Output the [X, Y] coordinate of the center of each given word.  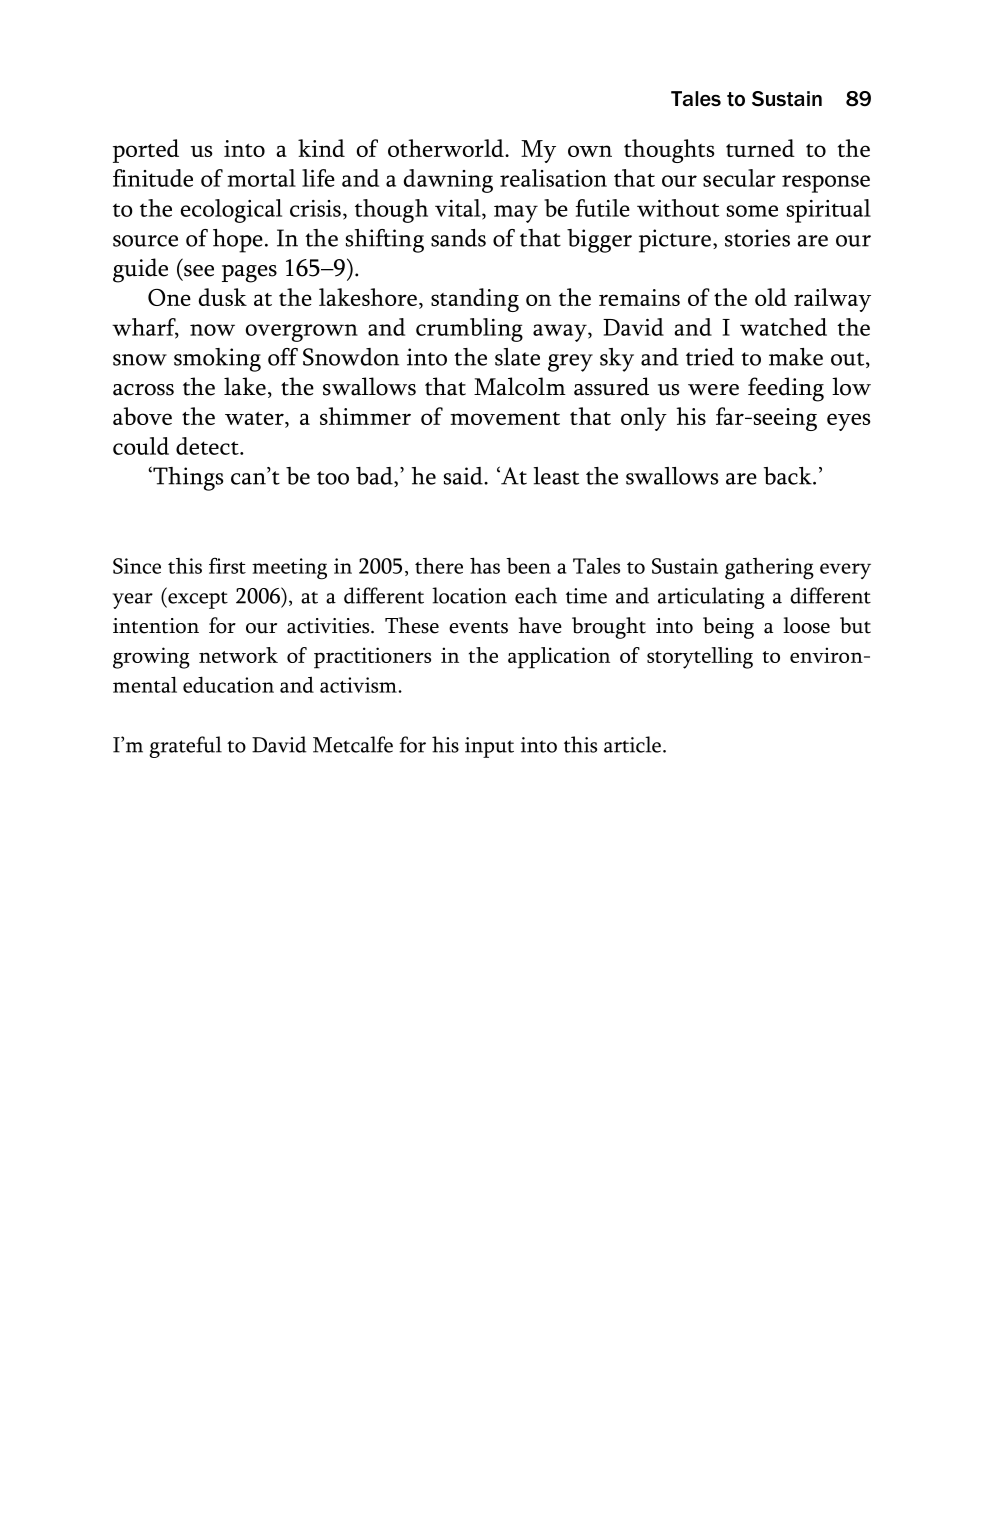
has [485, 565]
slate [517, 357]
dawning [448, 181]
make [796, 357]
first [227, 565]
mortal [261, 178]
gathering [769, 569]
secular [739, 178]
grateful [185, 747]
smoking [217, 360]
